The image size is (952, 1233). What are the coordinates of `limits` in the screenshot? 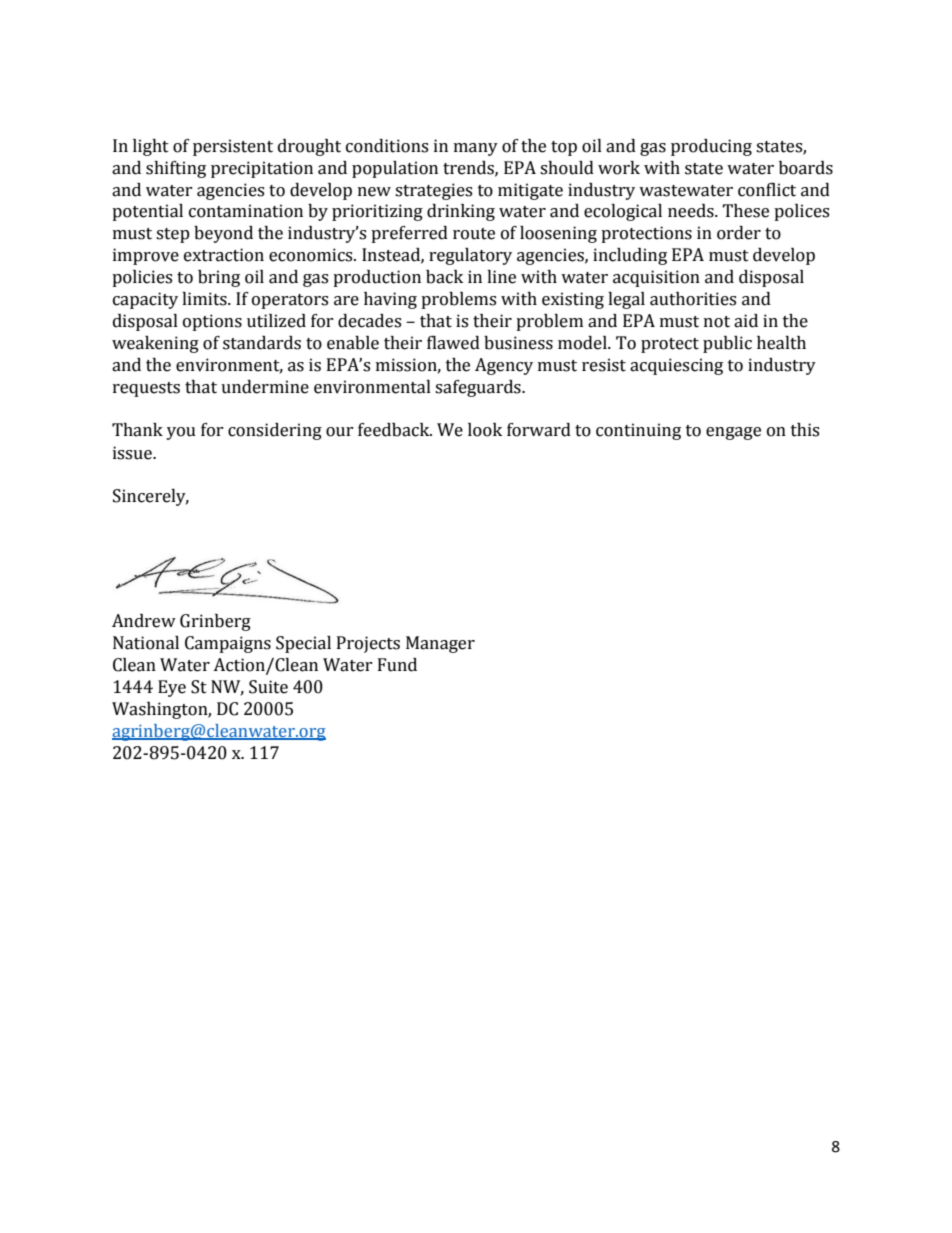 It's located at (205, 299).
